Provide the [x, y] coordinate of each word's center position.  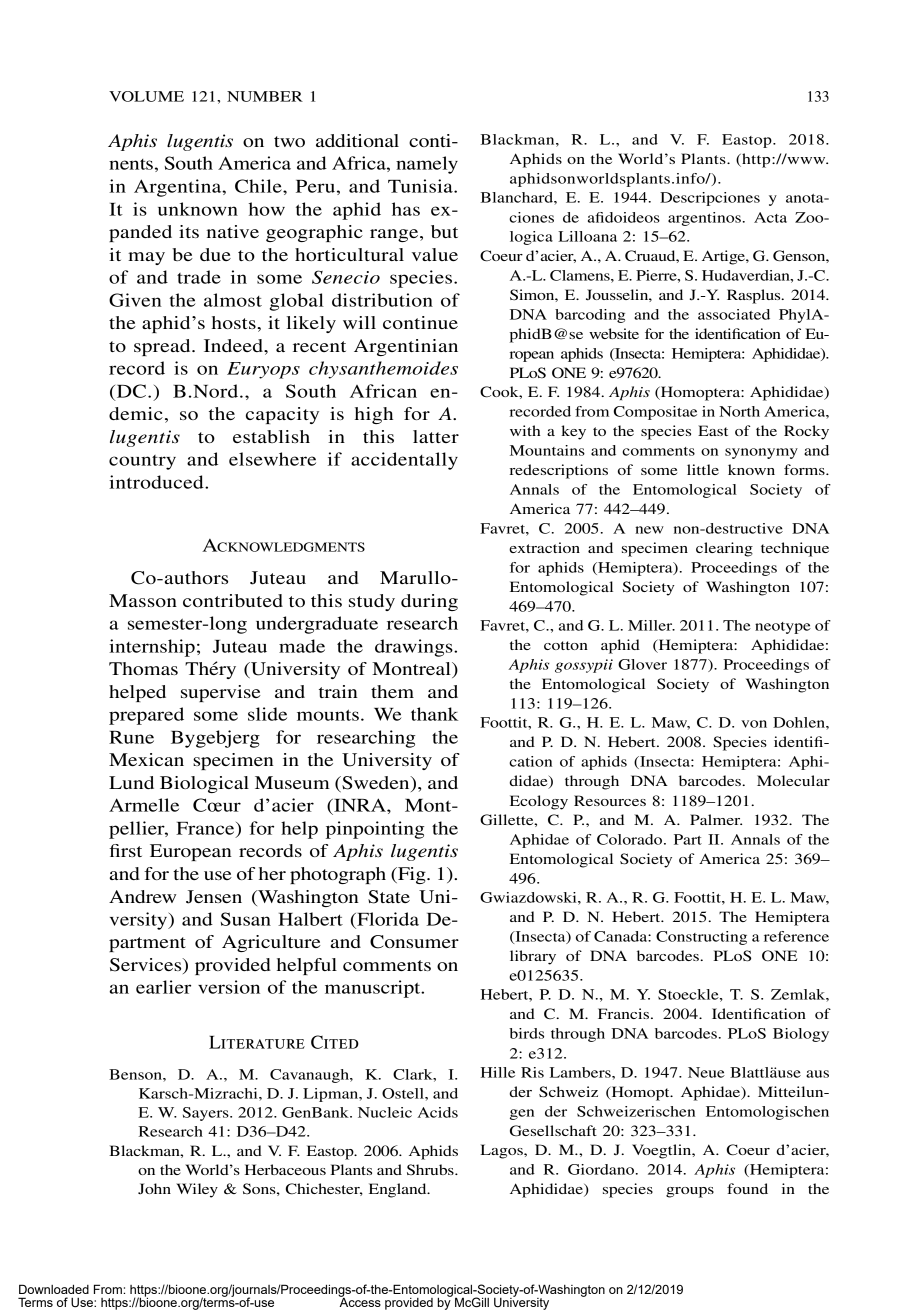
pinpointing [375, 830]
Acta [770, 217]
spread [163, 347]
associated [734, 314]
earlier [163, 987]
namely [427, 165]
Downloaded [54, 1289]
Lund [131, 782]
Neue [706, 1072]
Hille [498, 1072]
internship [152, 648]
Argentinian [406, 347]
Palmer [716, 819]
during [429, 602]
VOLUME [146, 96]
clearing [724, 549]
